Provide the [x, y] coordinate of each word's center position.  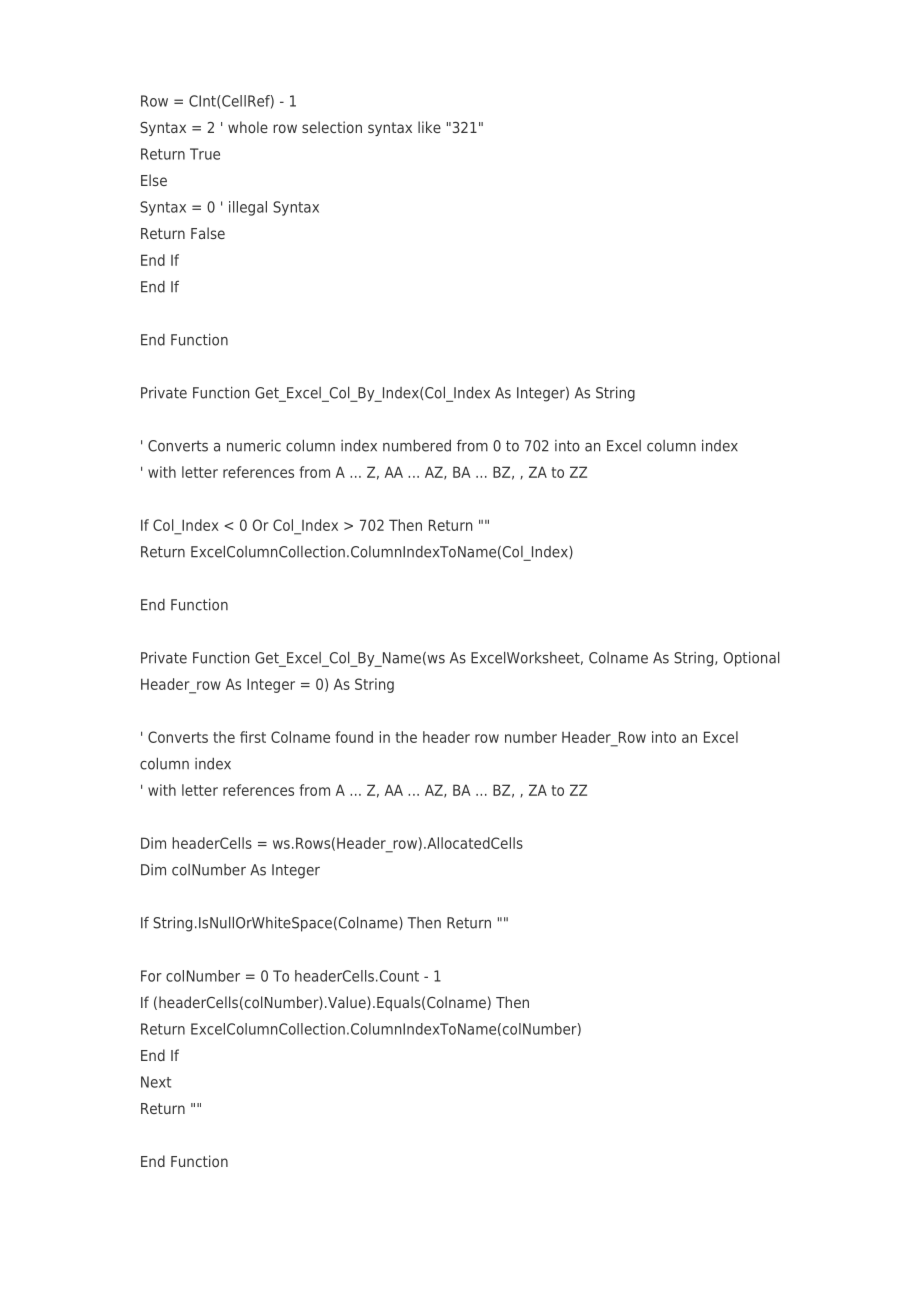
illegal [248, 208]
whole [248, 127]
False [208, 233]
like [429, 127]
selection [332, 127]
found [354, 737]
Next [156, 1082]
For [151, 976]
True [205, 154]
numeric [254, 446]
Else [154, 180]
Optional [752, 659]
